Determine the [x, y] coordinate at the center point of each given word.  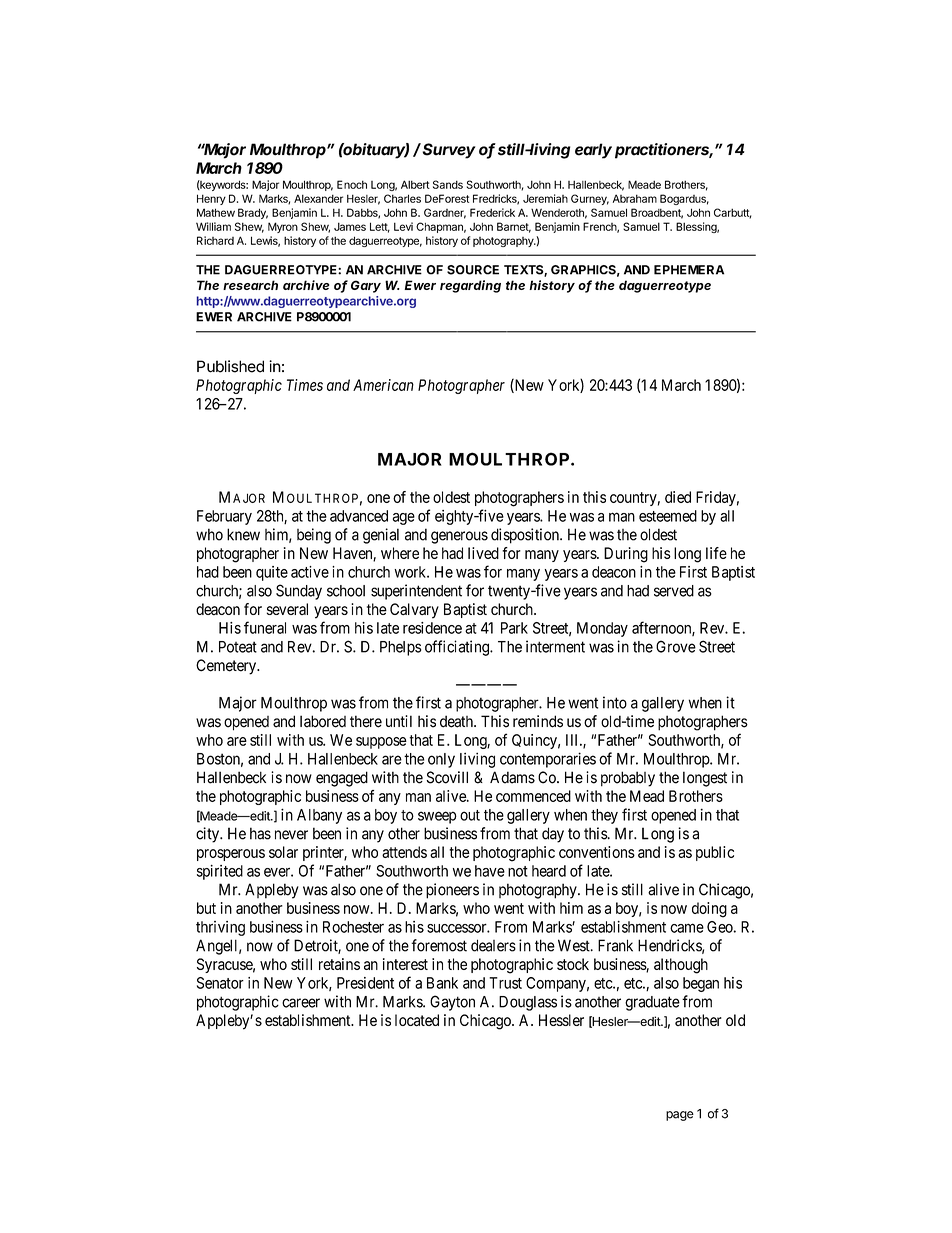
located [417, 1020]
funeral [265, 627]
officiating [458, 648]
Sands [448, 184]
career [301, 1003]
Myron [283, 227]
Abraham [635, 198]
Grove [676, 646]
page [680, 1116]
